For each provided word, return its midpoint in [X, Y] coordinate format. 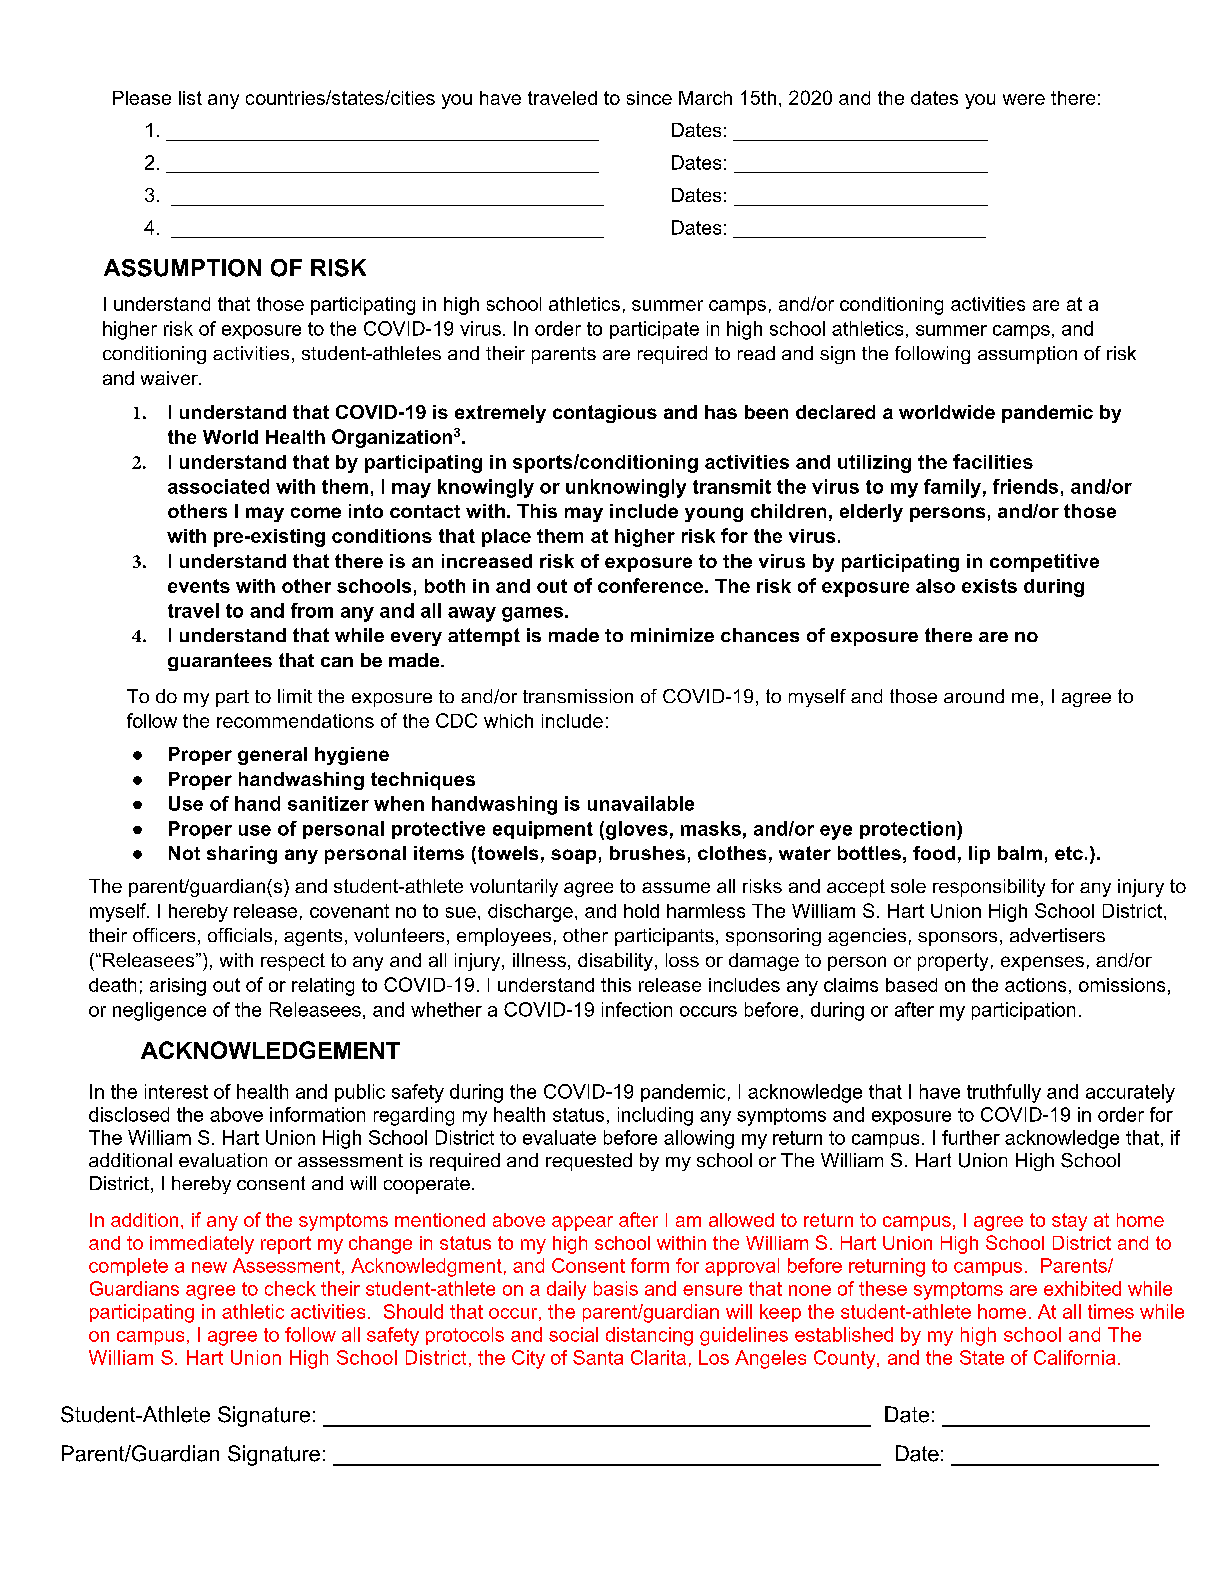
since [649, 98]
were [1024, 99]
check [290, 1288]
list [190, 98]
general [272, 756]
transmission [578, 696]
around [974, 696]
